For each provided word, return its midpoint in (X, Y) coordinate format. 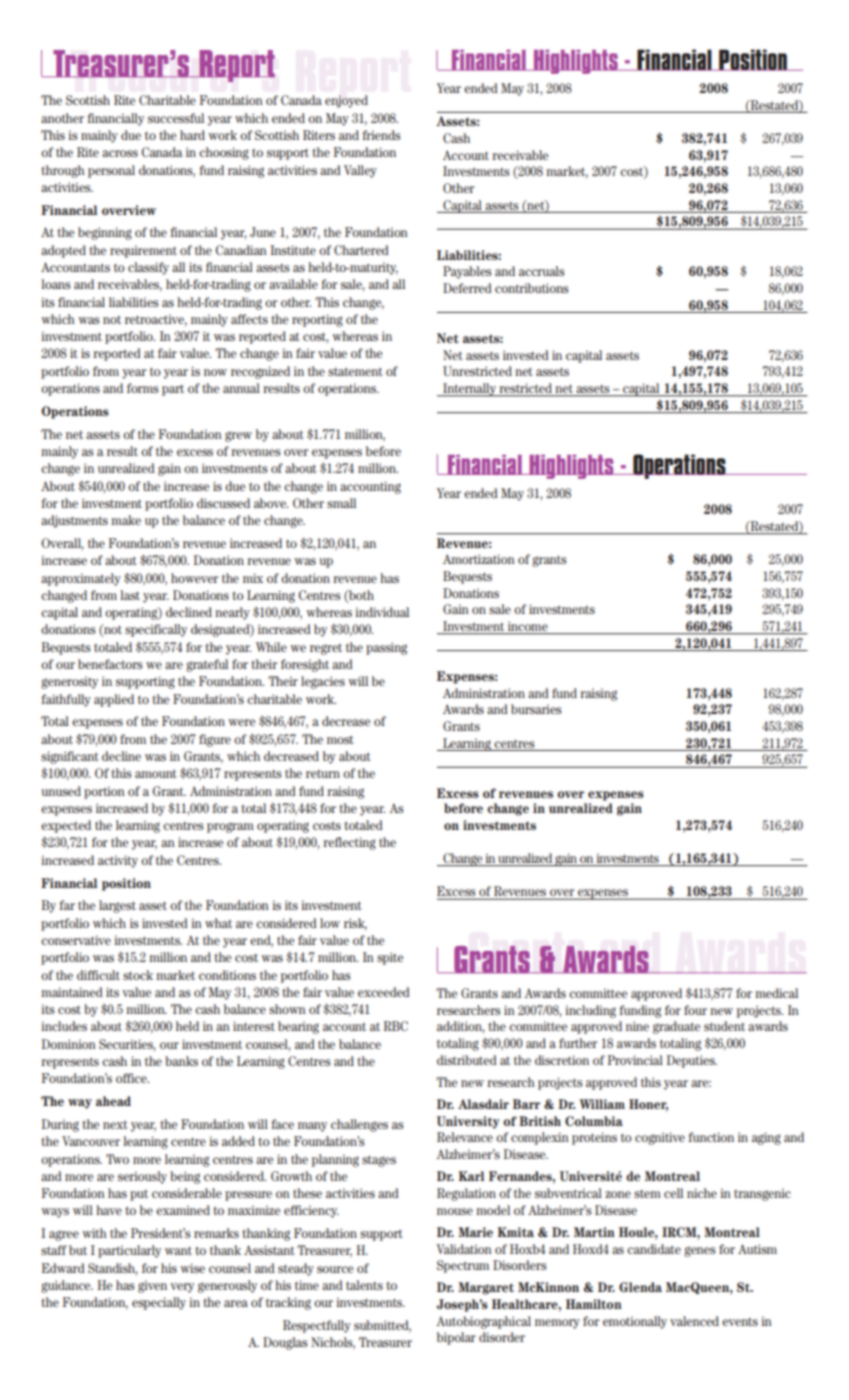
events (740, 1321)
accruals (542, 271)
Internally (469, 390)
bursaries (536, 709)
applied (114, 700)
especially (159, 1303)
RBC (396, 1026)
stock (138, 975)
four (695, 1010)
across (120, 153)
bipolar (456, 1338)
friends (381, 135)
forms (143, 388)
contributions (532, 288)
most (340, 739)
